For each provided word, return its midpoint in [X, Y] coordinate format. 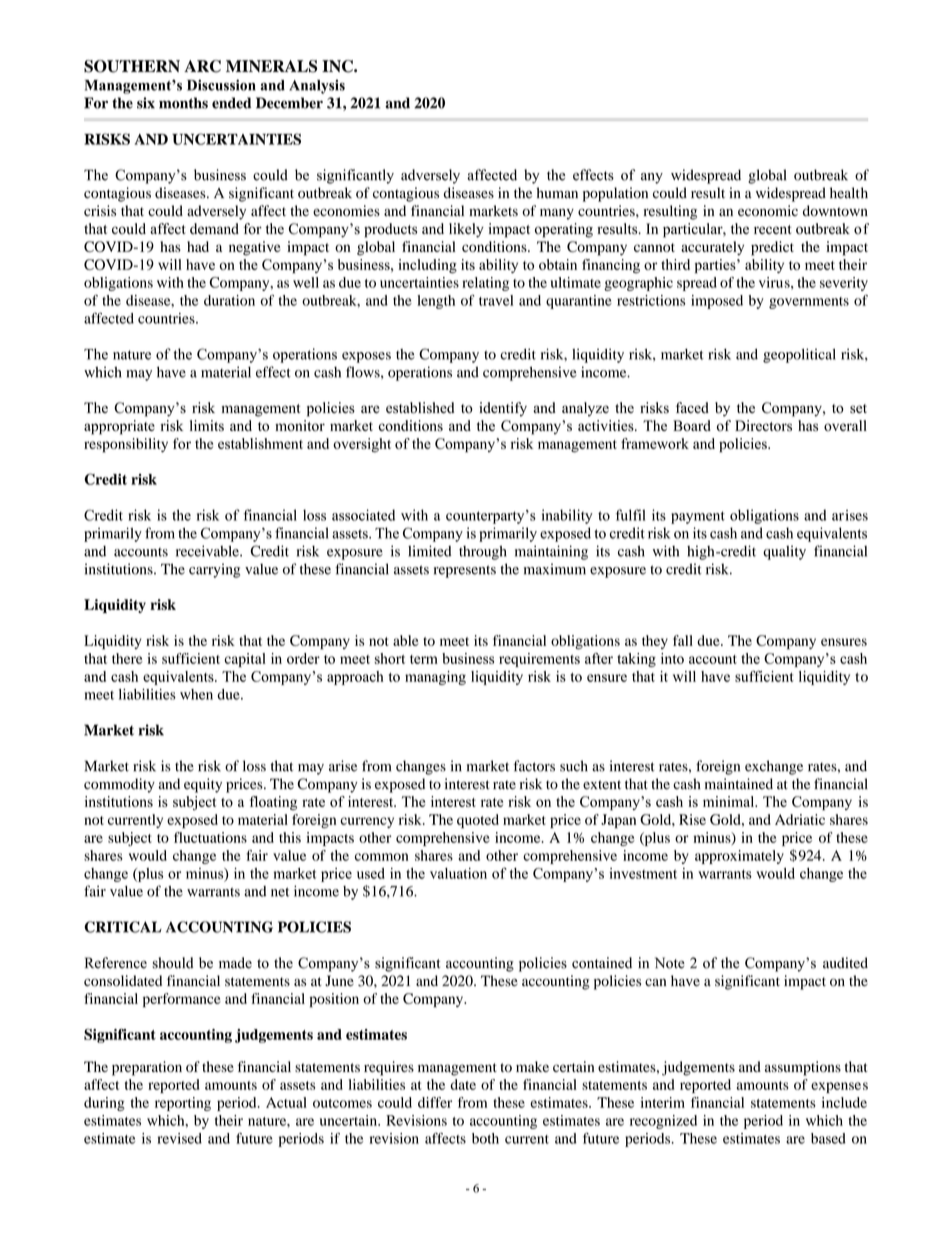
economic [768, 211]
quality [784, 552]
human [557, 193]
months [183, 103]
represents [465, 571]
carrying [214, 570]
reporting [183, 1104]
